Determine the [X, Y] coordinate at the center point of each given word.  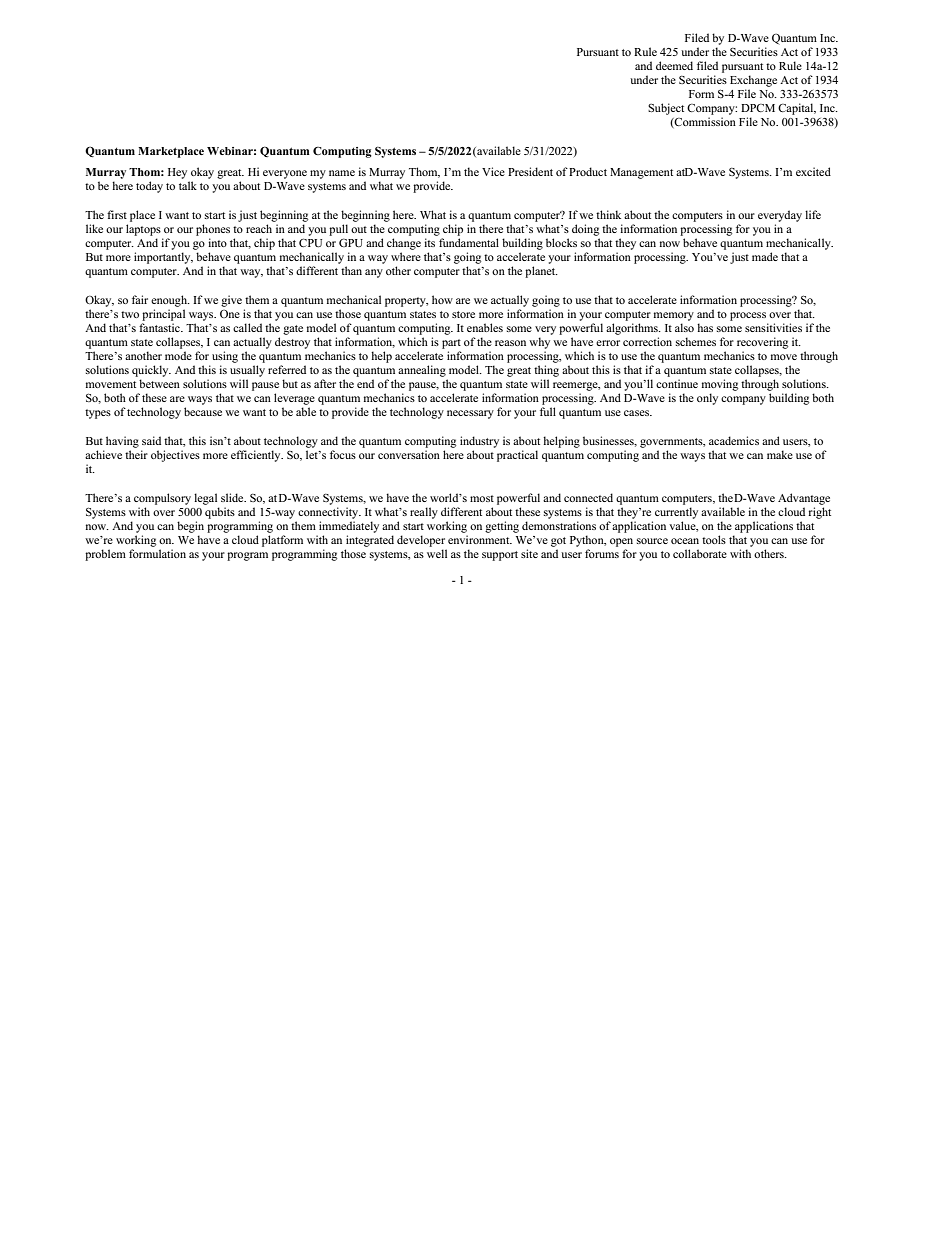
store [463, 314]
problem [105, 555]
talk [188, 185]
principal [163, 315]
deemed [674, 65]
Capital [797, 109]
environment [480, 539]
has [705, 327]
